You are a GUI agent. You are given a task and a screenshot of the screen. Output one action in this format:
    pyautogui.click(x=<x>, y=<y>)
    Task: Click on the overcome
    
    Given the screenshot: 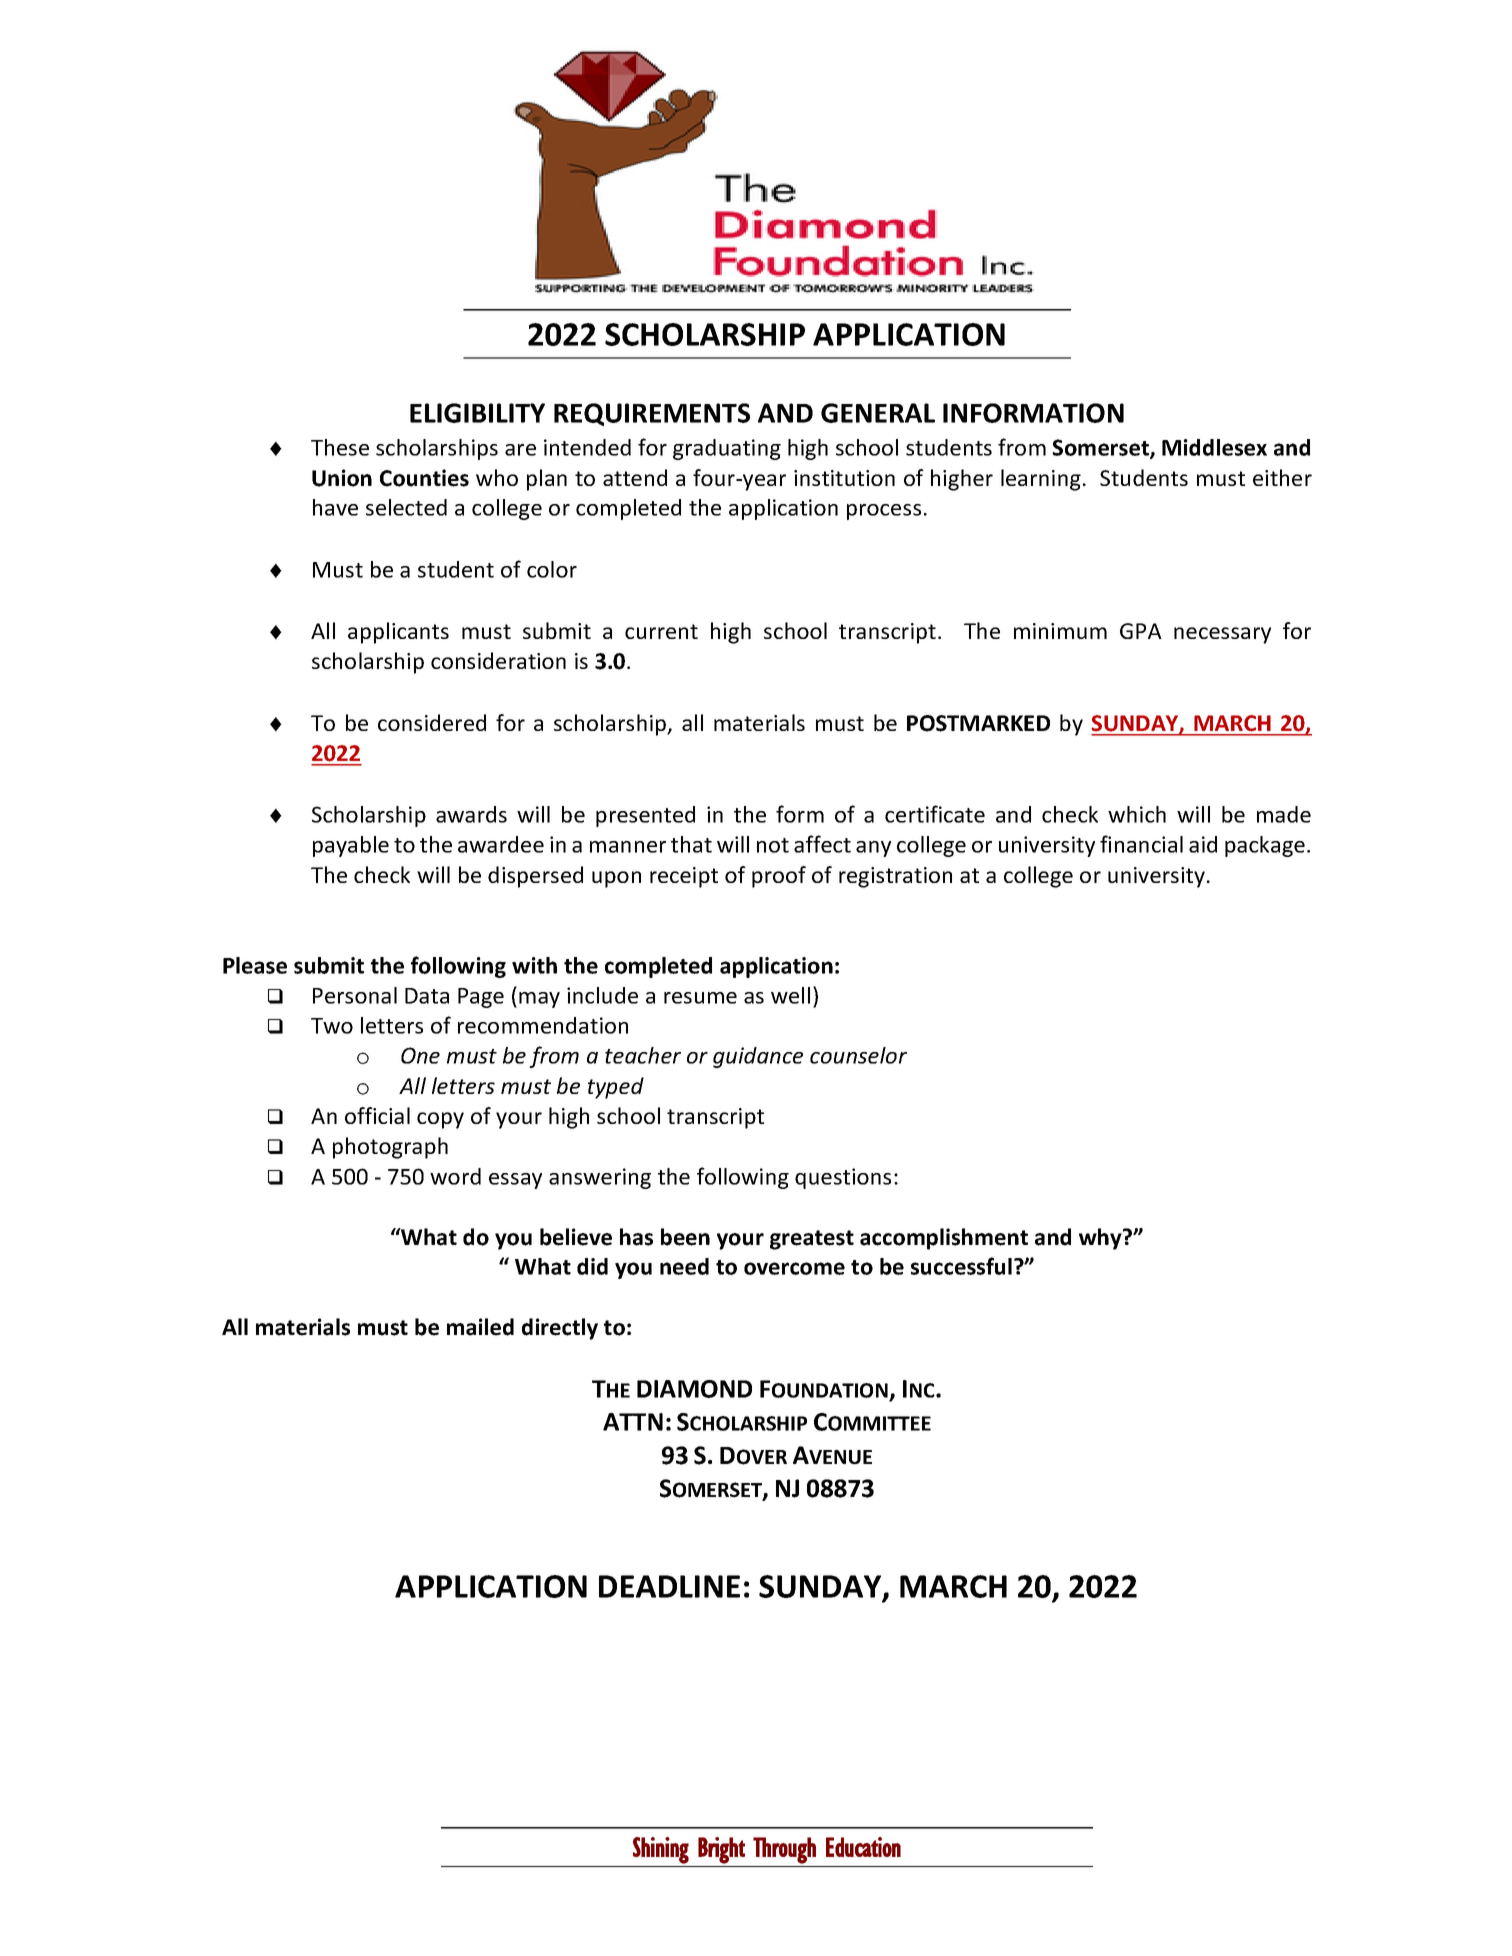 What is the action you would take?
    pyautogui.click(x=794, y=1268)
